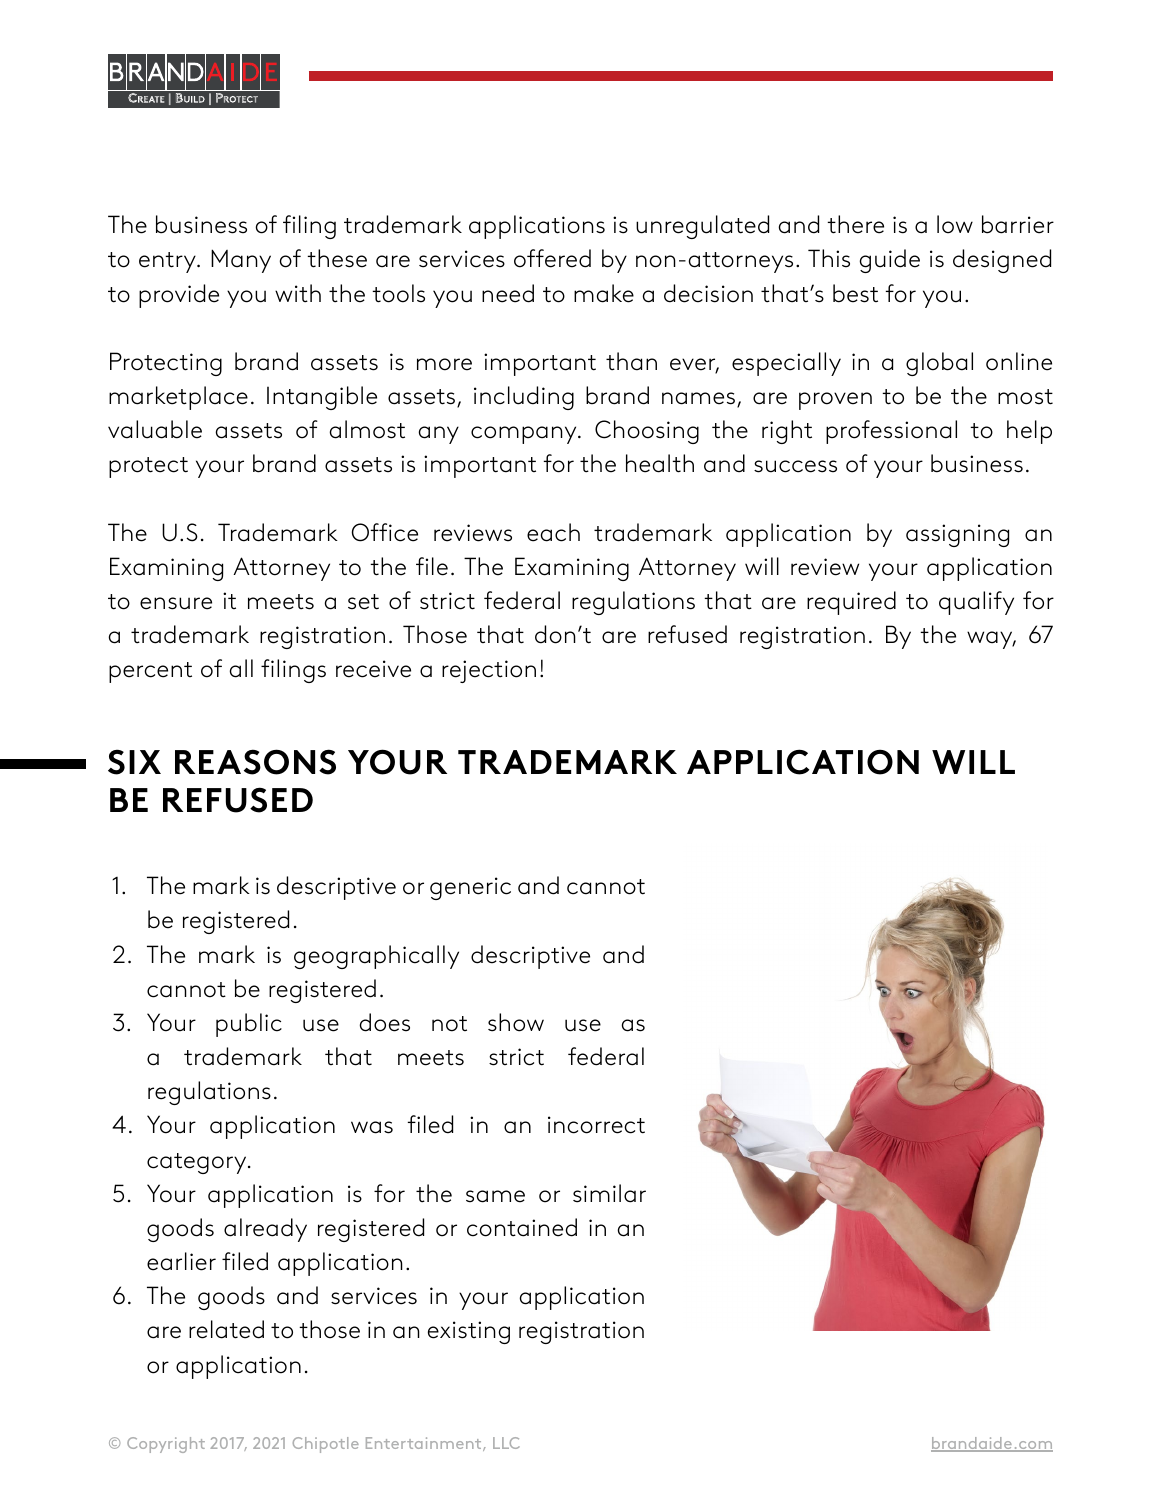 Image resolution: width=1161 pixels, height=1503 pixels. What do you see at coordinates (506, 1443) in the screenshot?
I see `LLC` at bounding box center [506, 1443].
